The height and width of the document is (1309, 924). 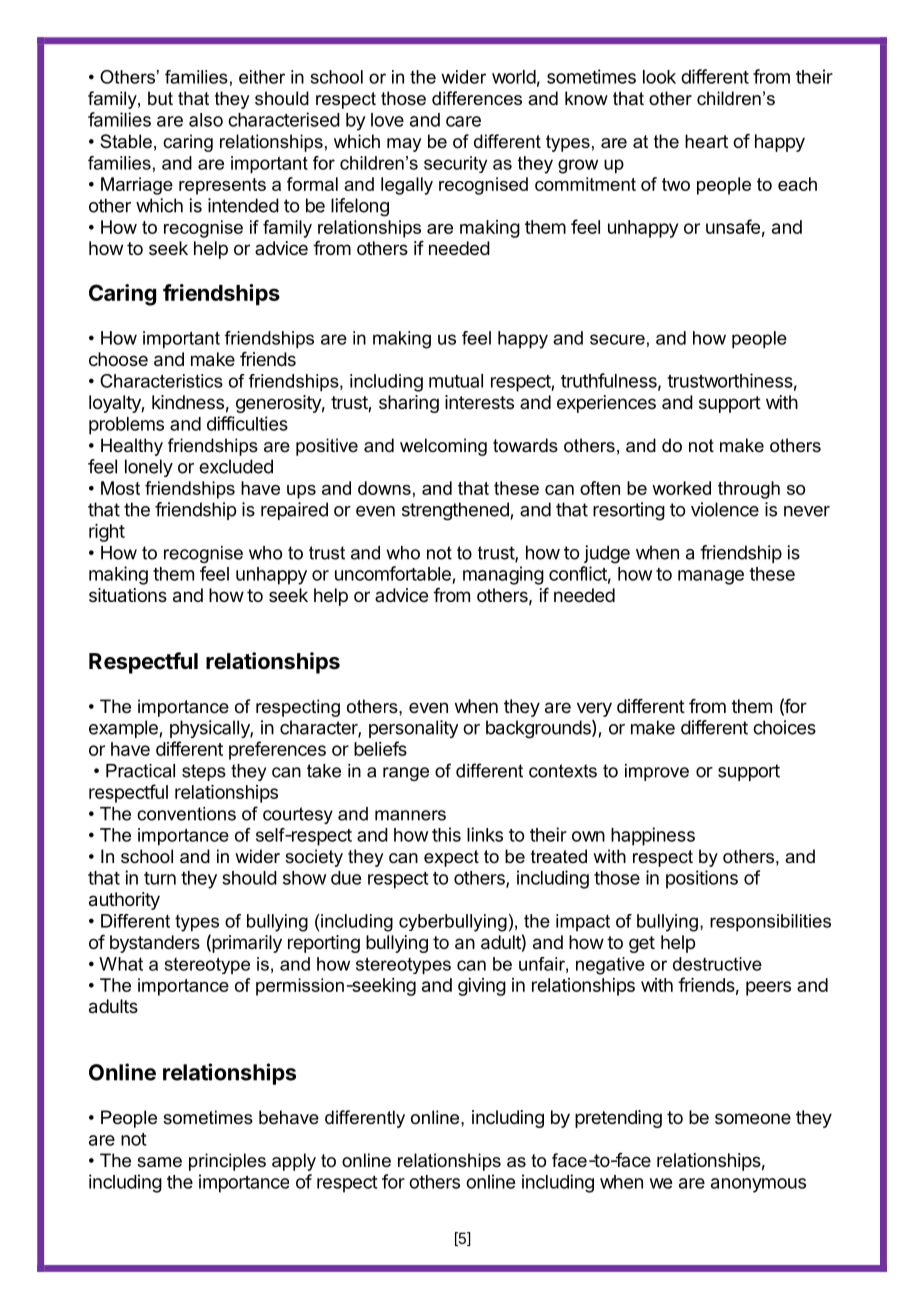 What do you see at coordinates (294, 1162) in the document?
I see `apply` at bounding box center [294, 1162].
